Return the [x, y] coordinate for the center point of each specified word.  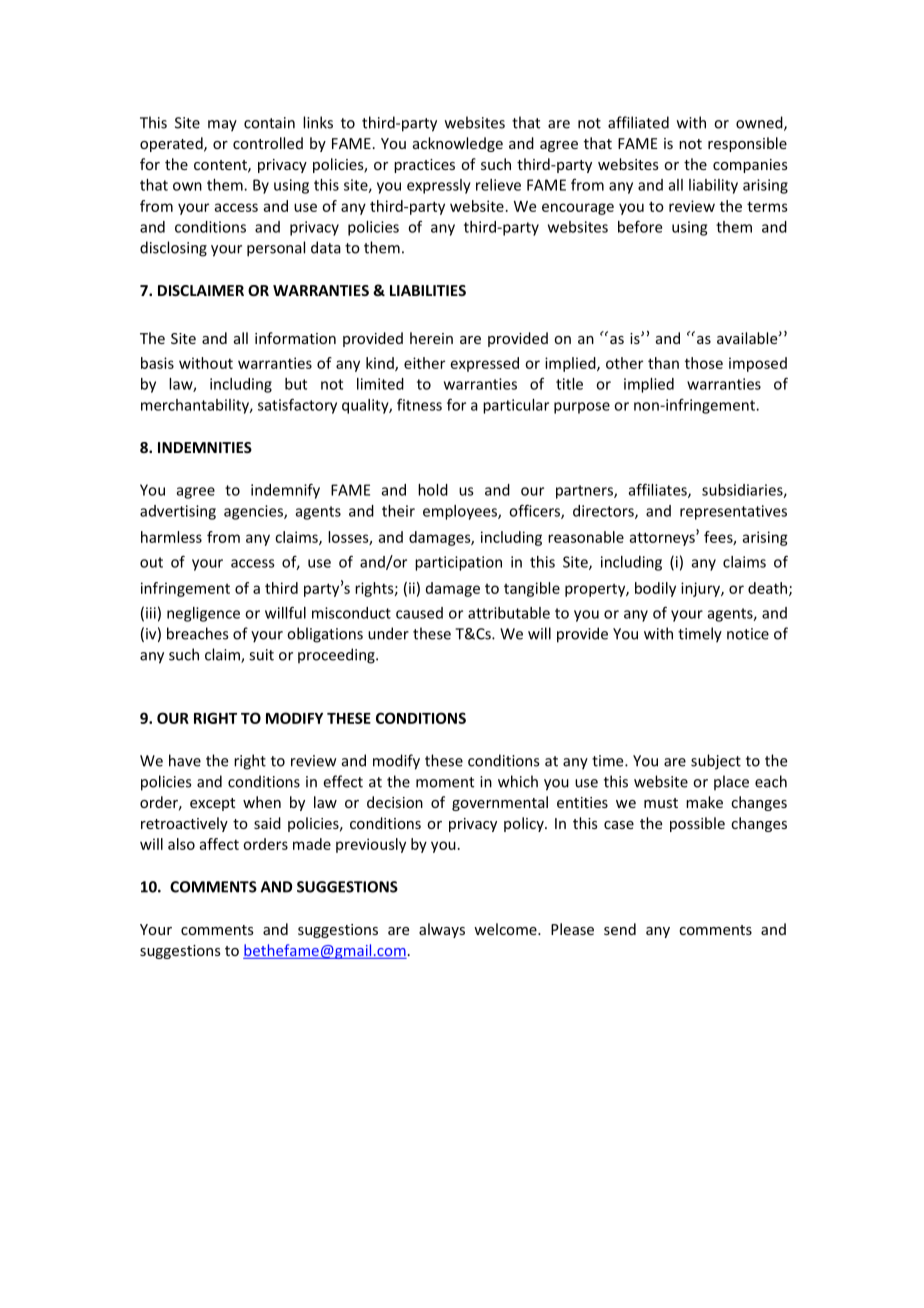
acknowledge [458, 144]
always [442, 930]
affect [219, 844]
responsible [747, 144]
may [222, 126]
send [620, 929]
